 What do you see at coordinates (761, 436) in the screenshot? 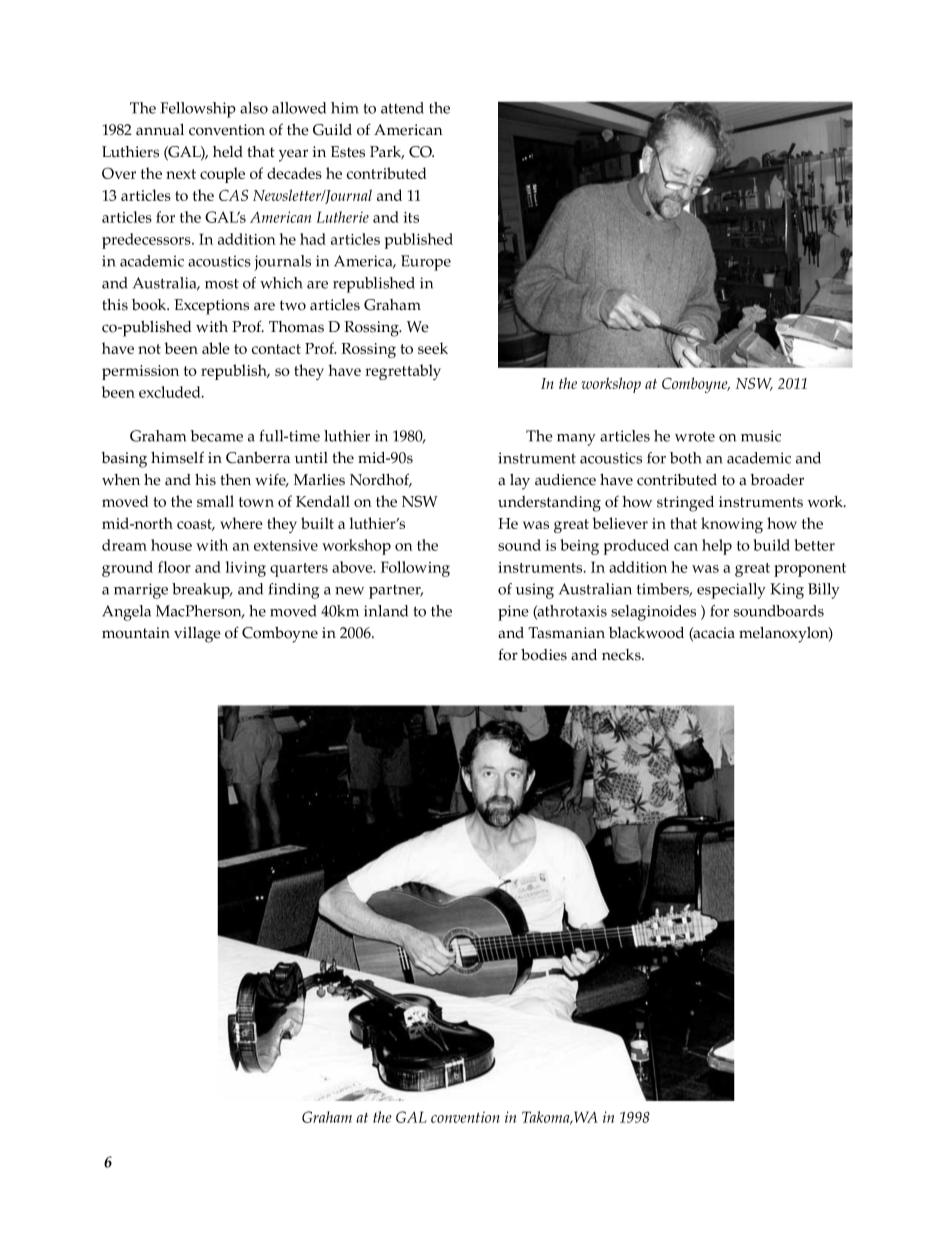
I see `music` at bounding box center [761, 436].
